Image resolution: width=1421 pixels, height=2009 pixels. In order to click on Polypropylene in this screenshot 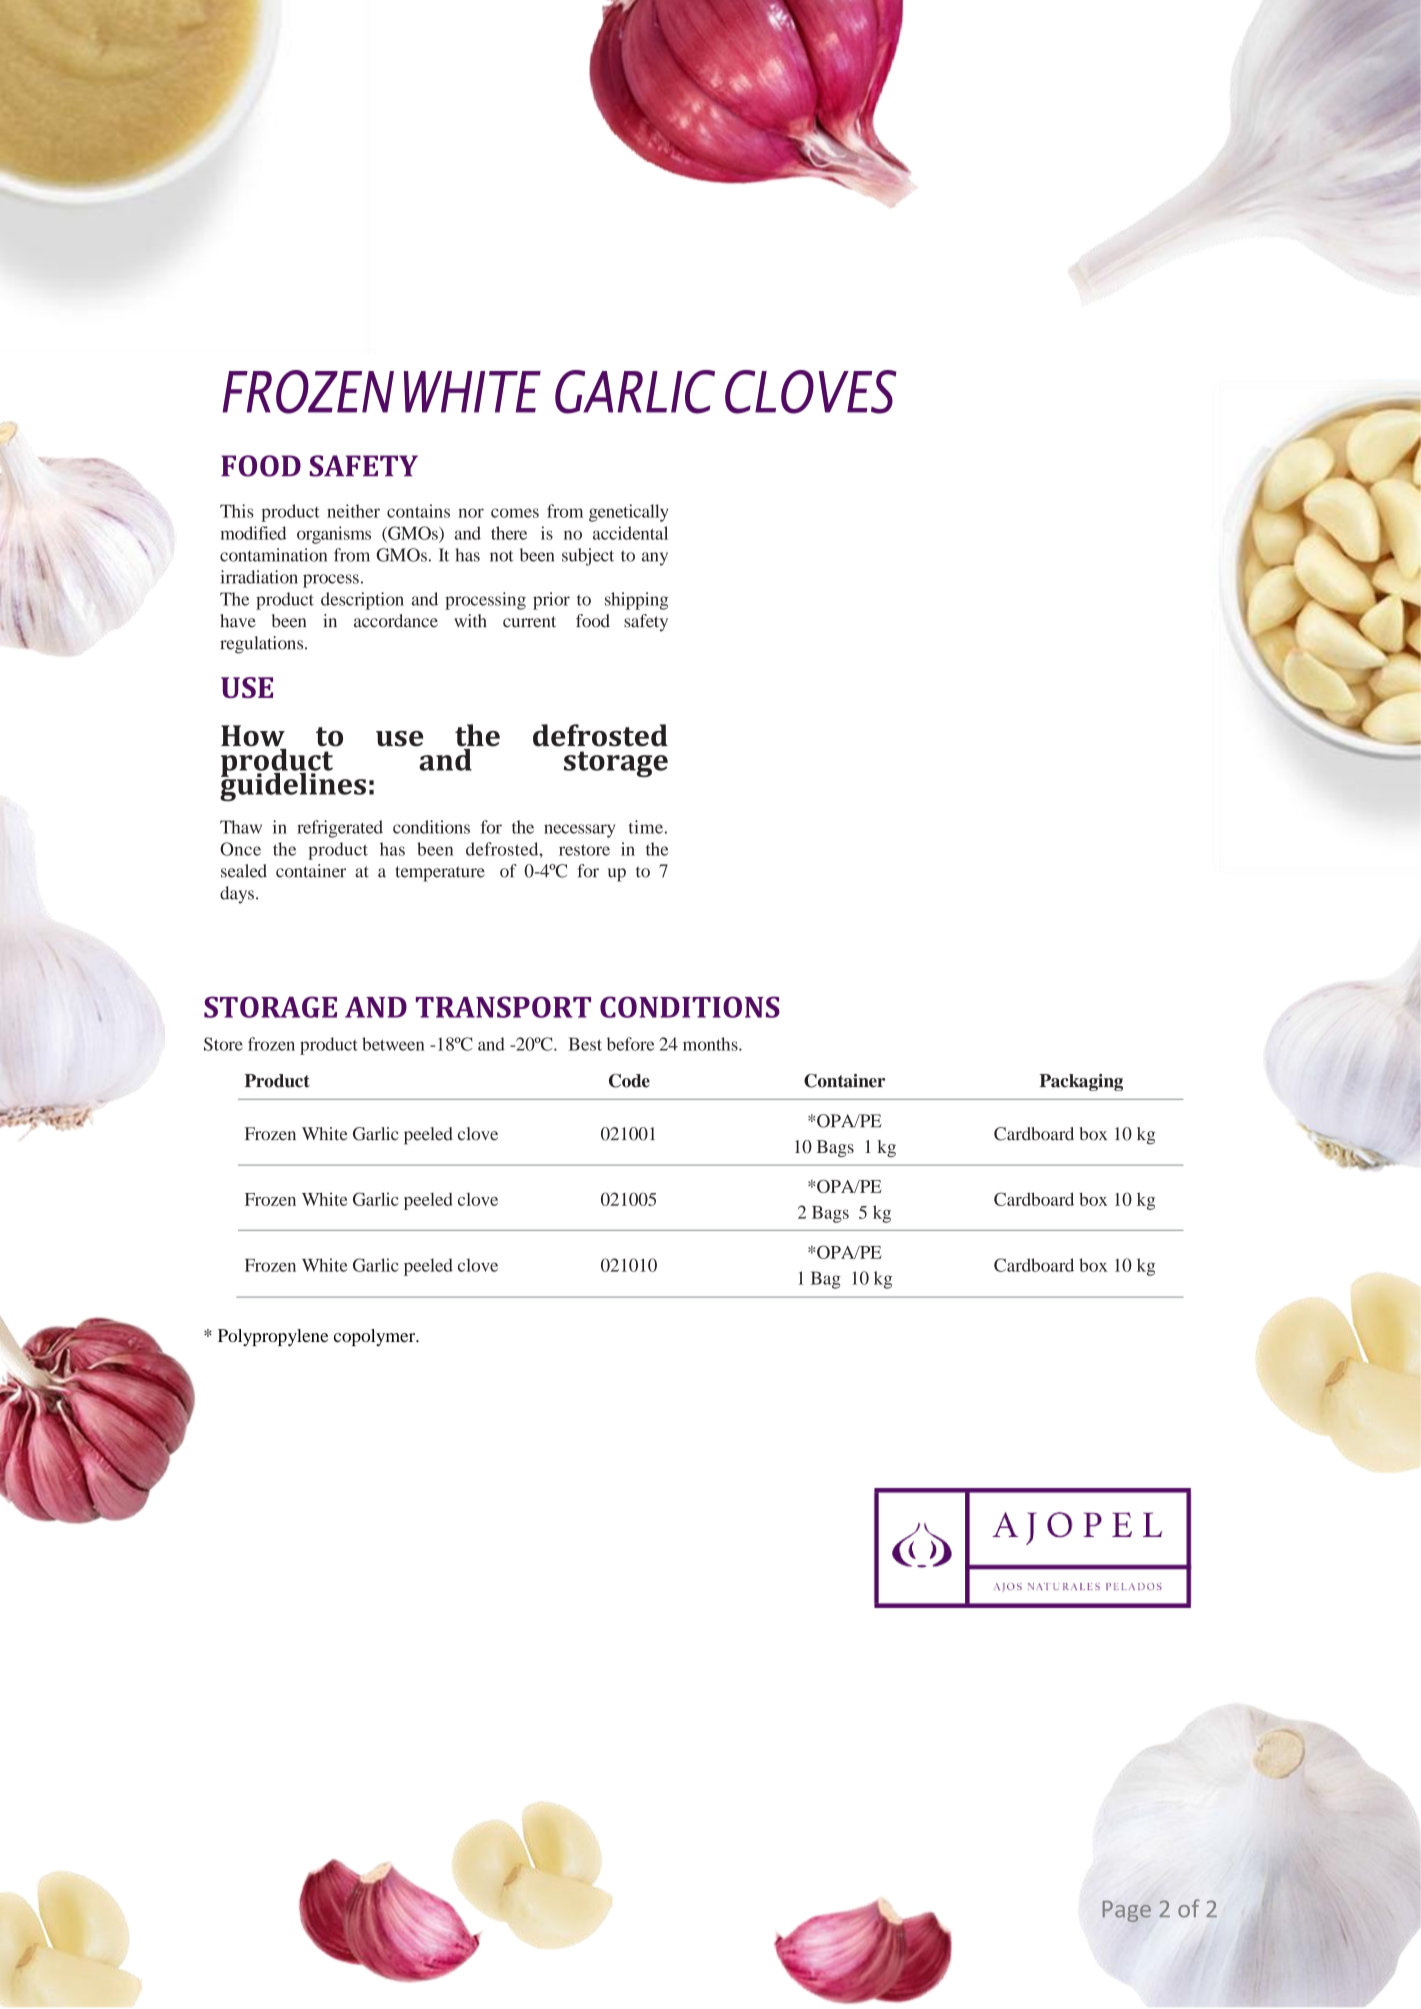, I will do `click(273, 1337)`.
